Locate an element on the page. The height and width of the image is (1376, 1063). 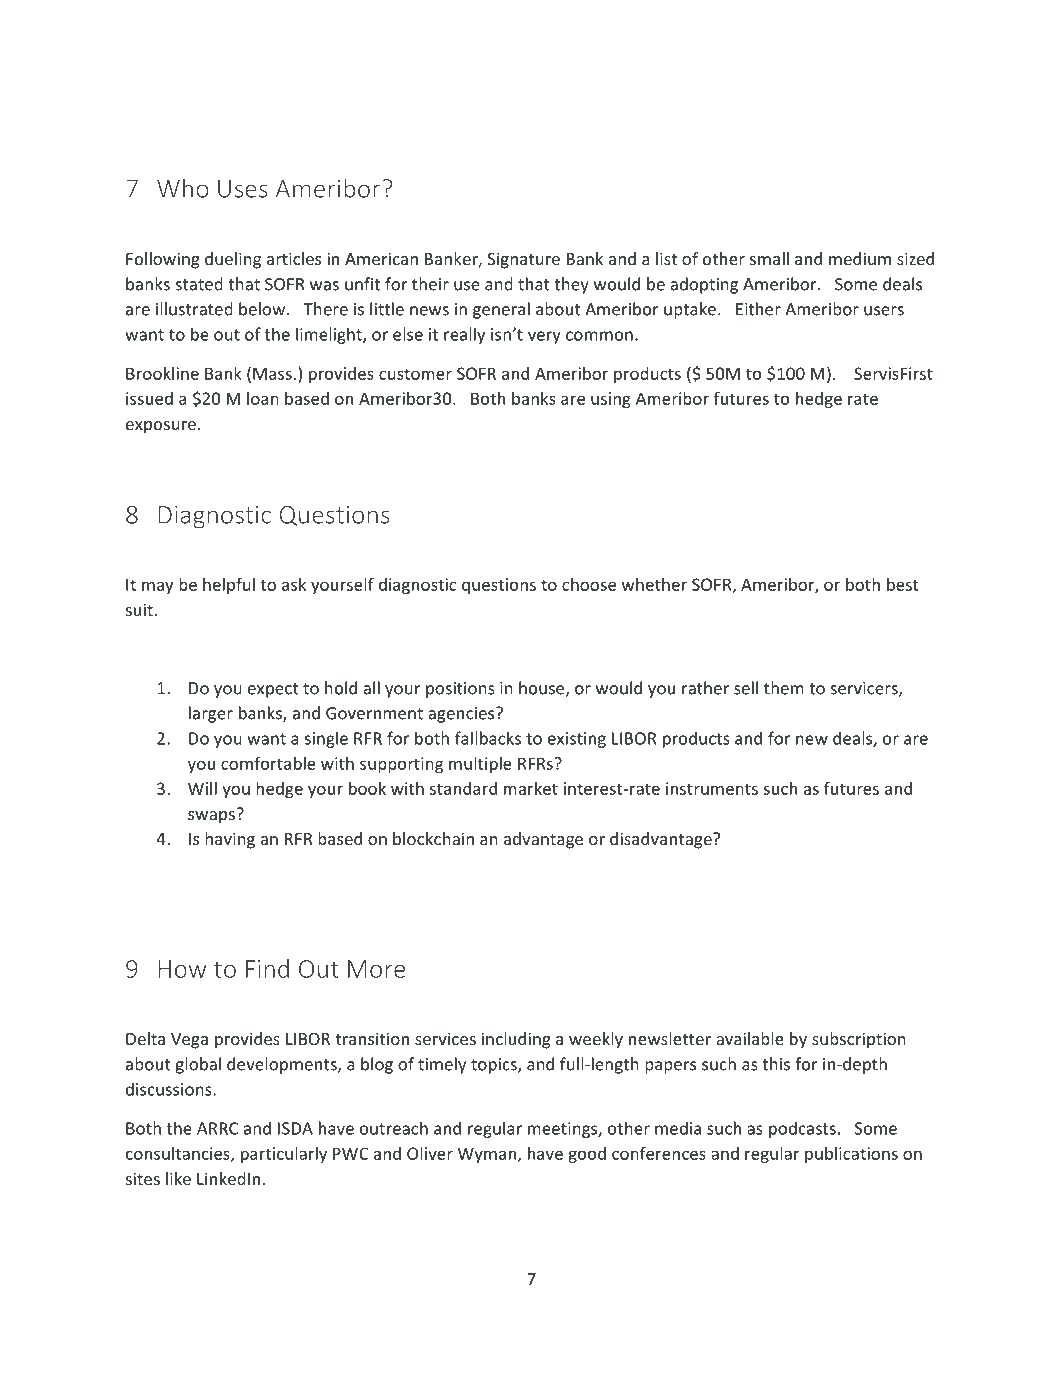
particularly is located at coordinates (284, 1155).
